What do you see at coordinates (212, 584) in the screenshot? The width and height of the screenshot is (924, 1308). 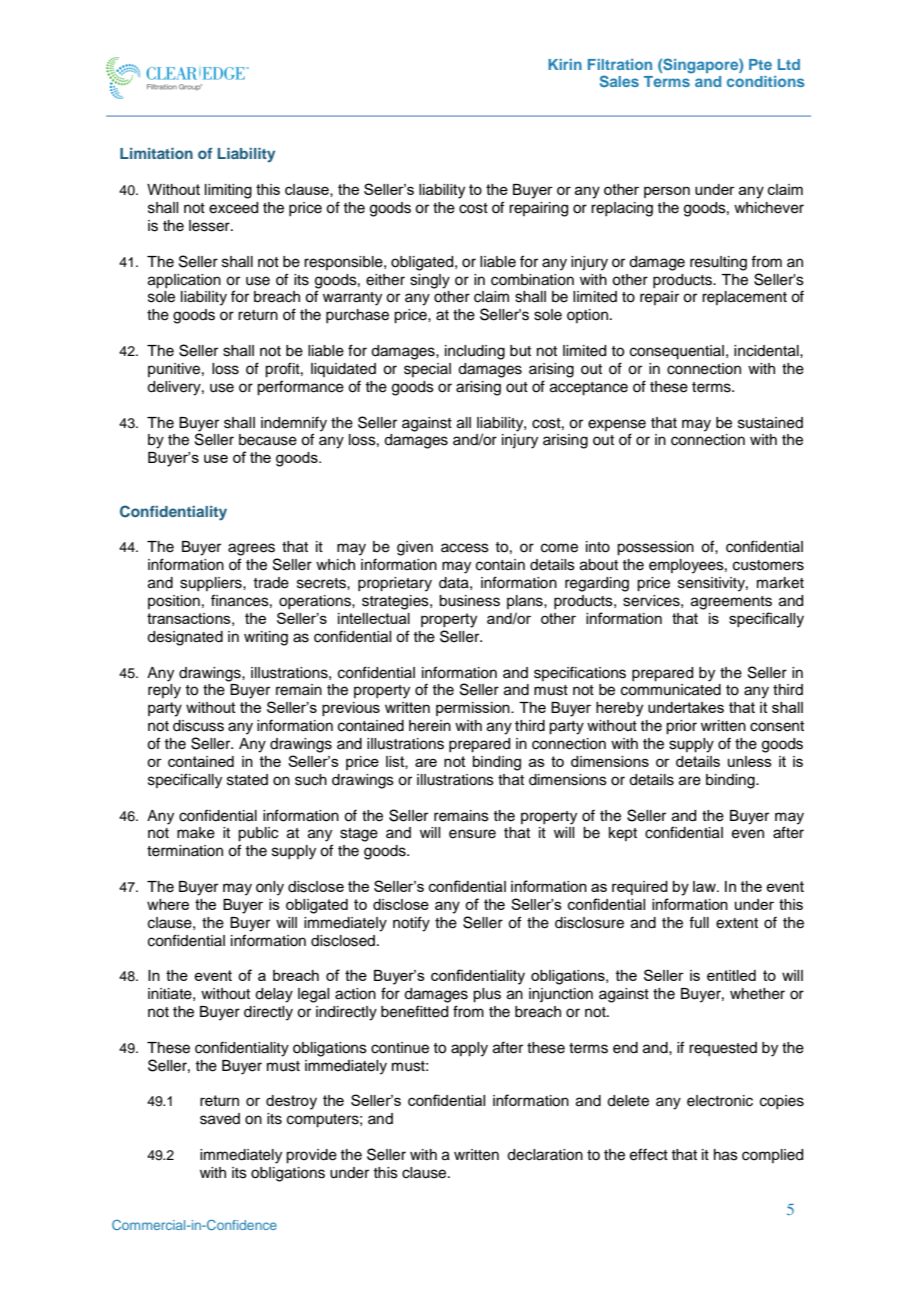 I see `suppliers` at bounding box center [212, 584].
